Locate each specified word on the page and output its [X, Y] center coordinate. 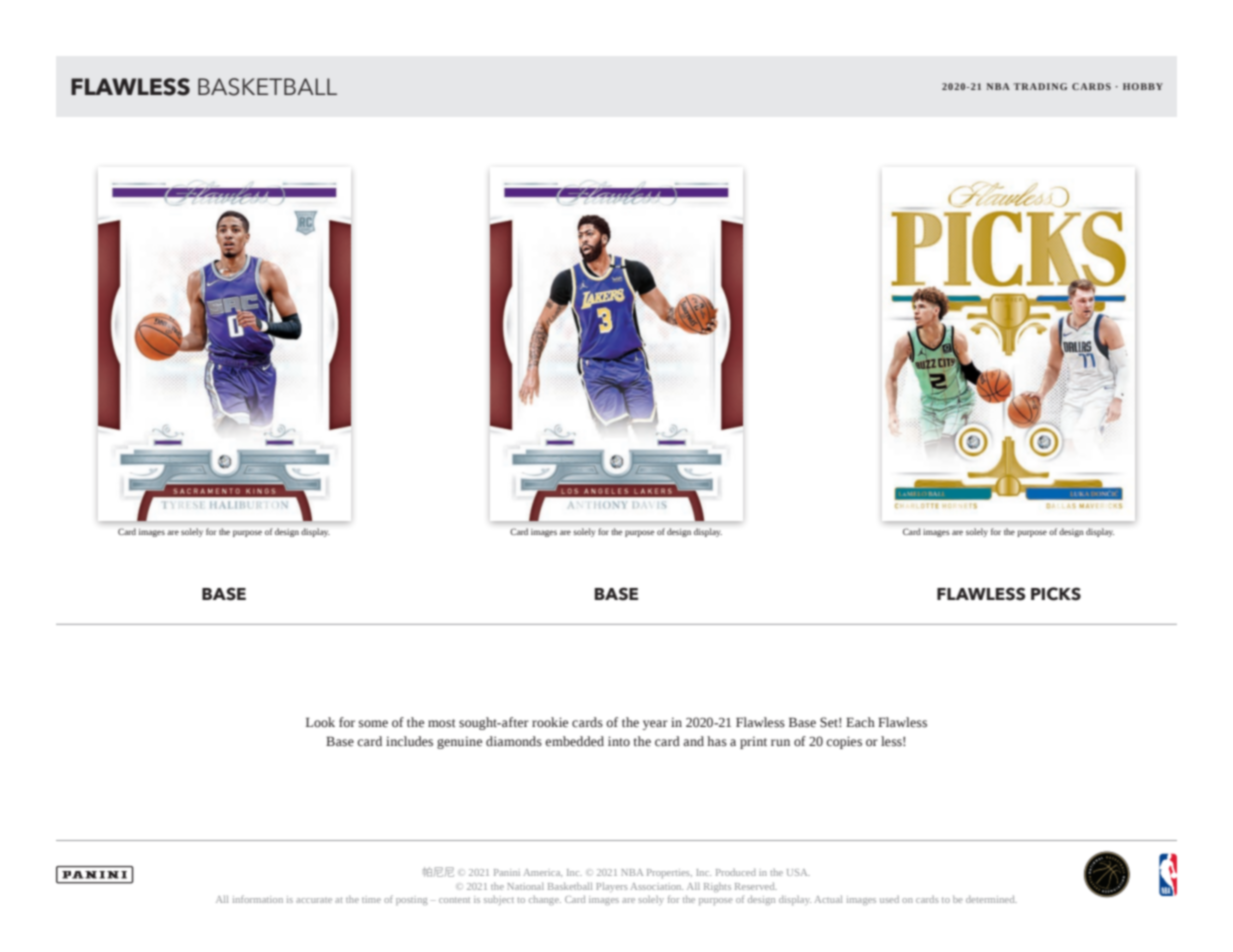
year [655, 725]
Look [320, 722]
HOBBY [1143, 86]
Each [860, 722]
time [371, 899]
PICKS [1056, 594]
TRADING [1040, 86]
